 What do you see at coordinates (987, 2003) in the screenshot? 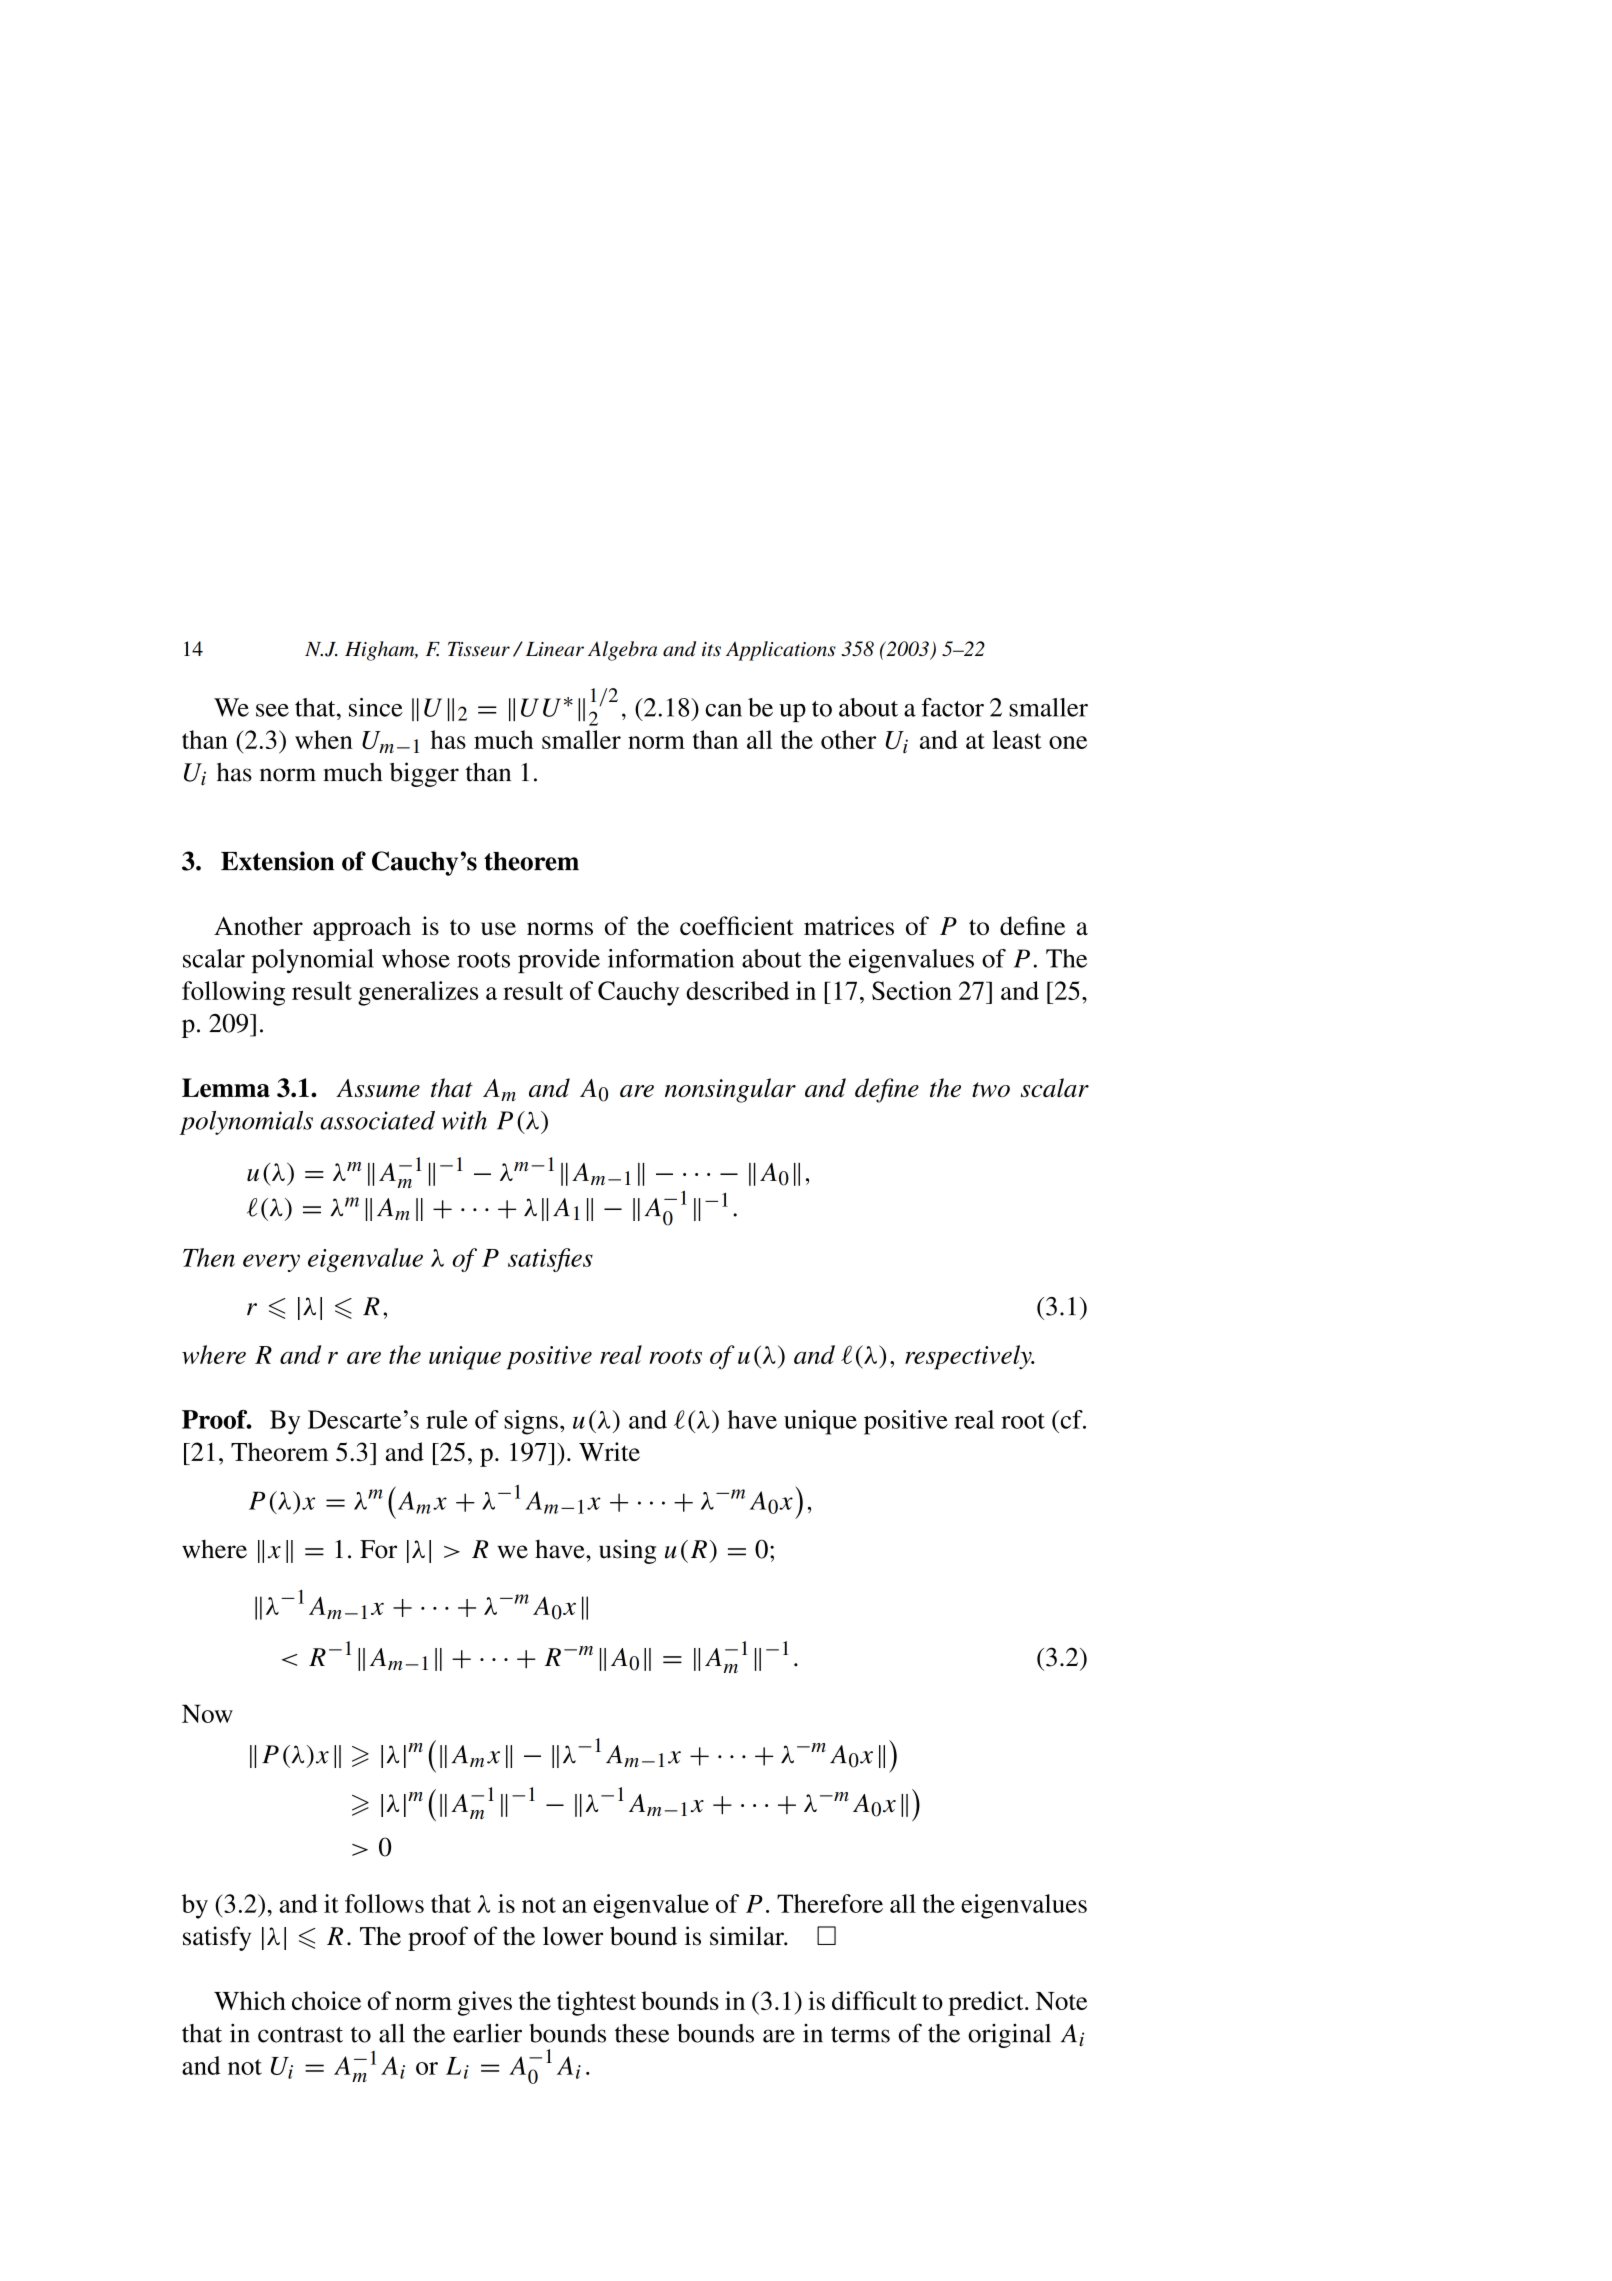
I see `predict` at bounding box center [987, 2003].
